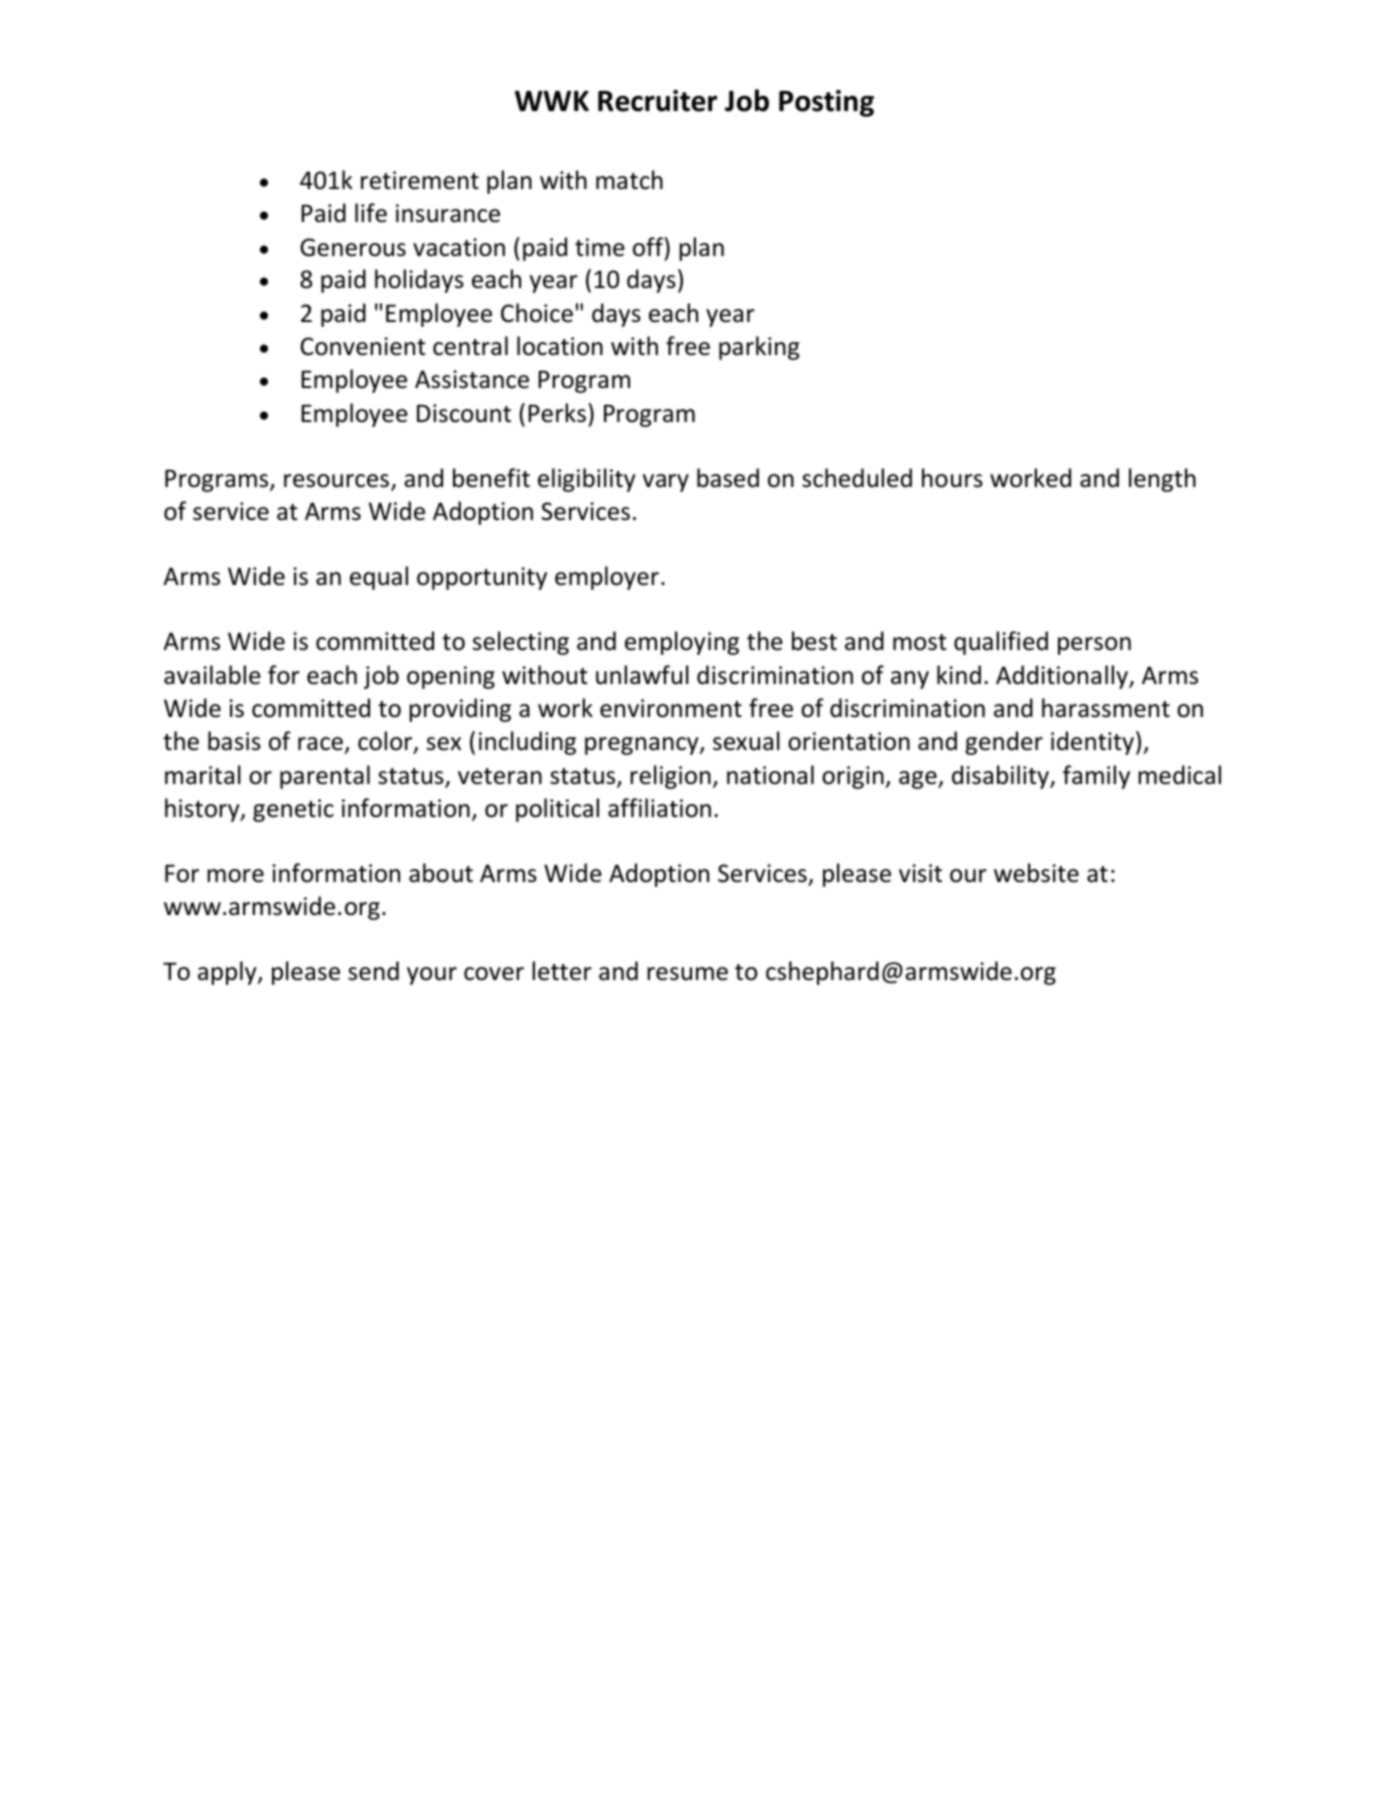  What do you see at coordinates (607, 578) in the screenshot?
I see `employer` at bounding box center [607, 578].
